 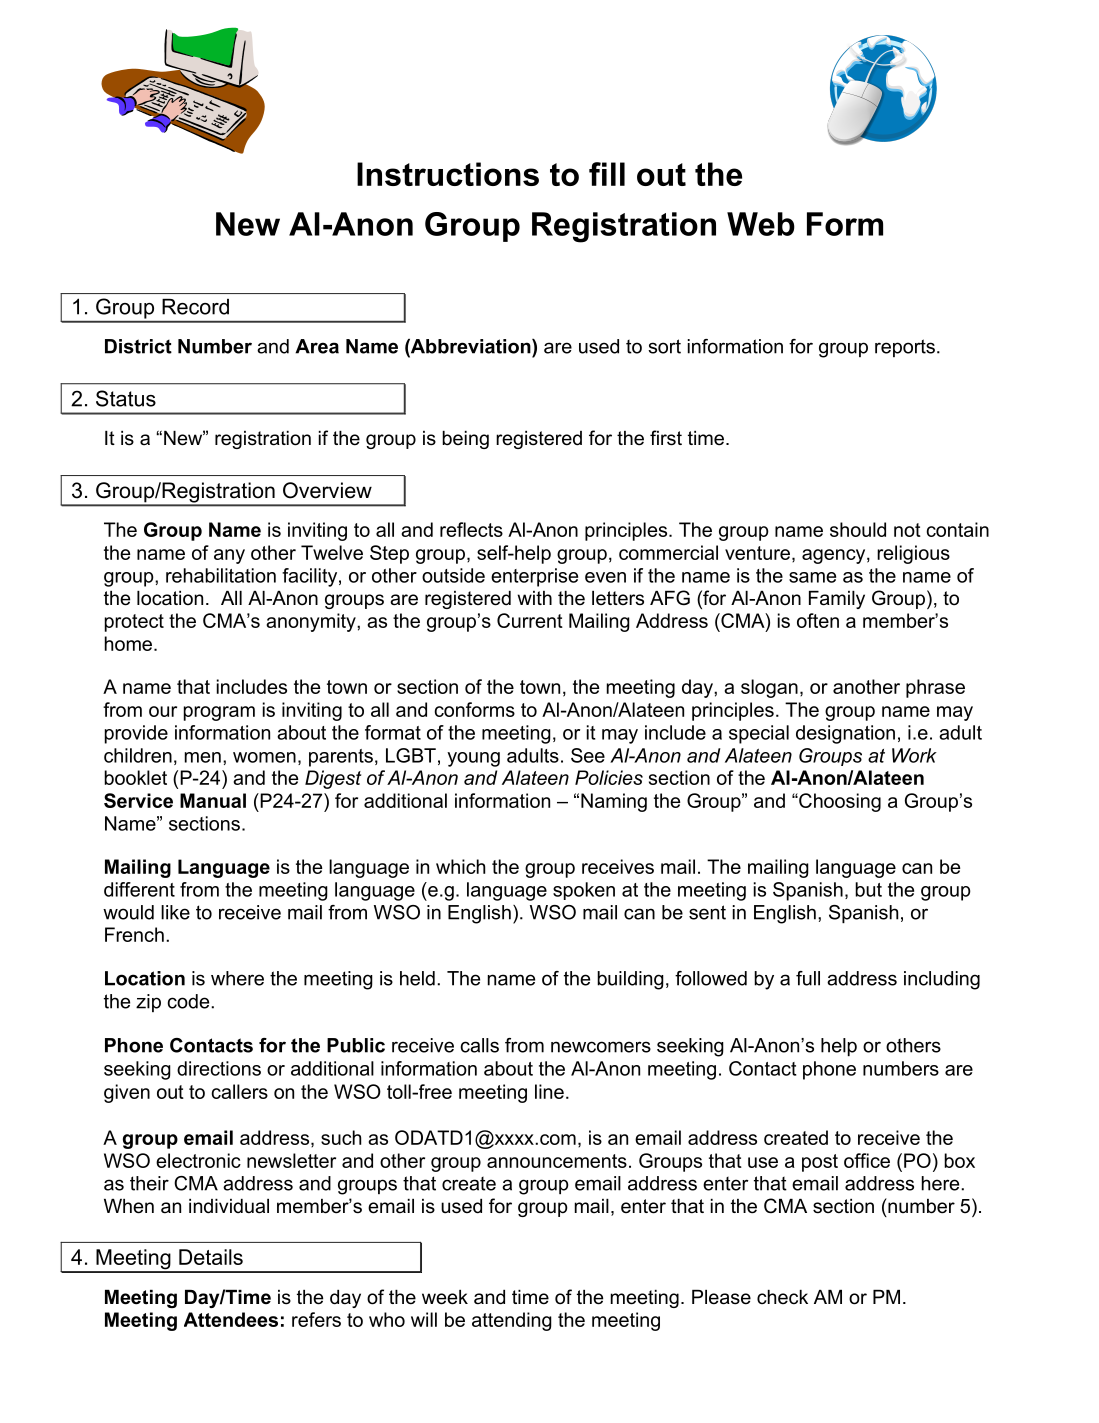 I want to click on attending, so click(x=512, y=1321).
